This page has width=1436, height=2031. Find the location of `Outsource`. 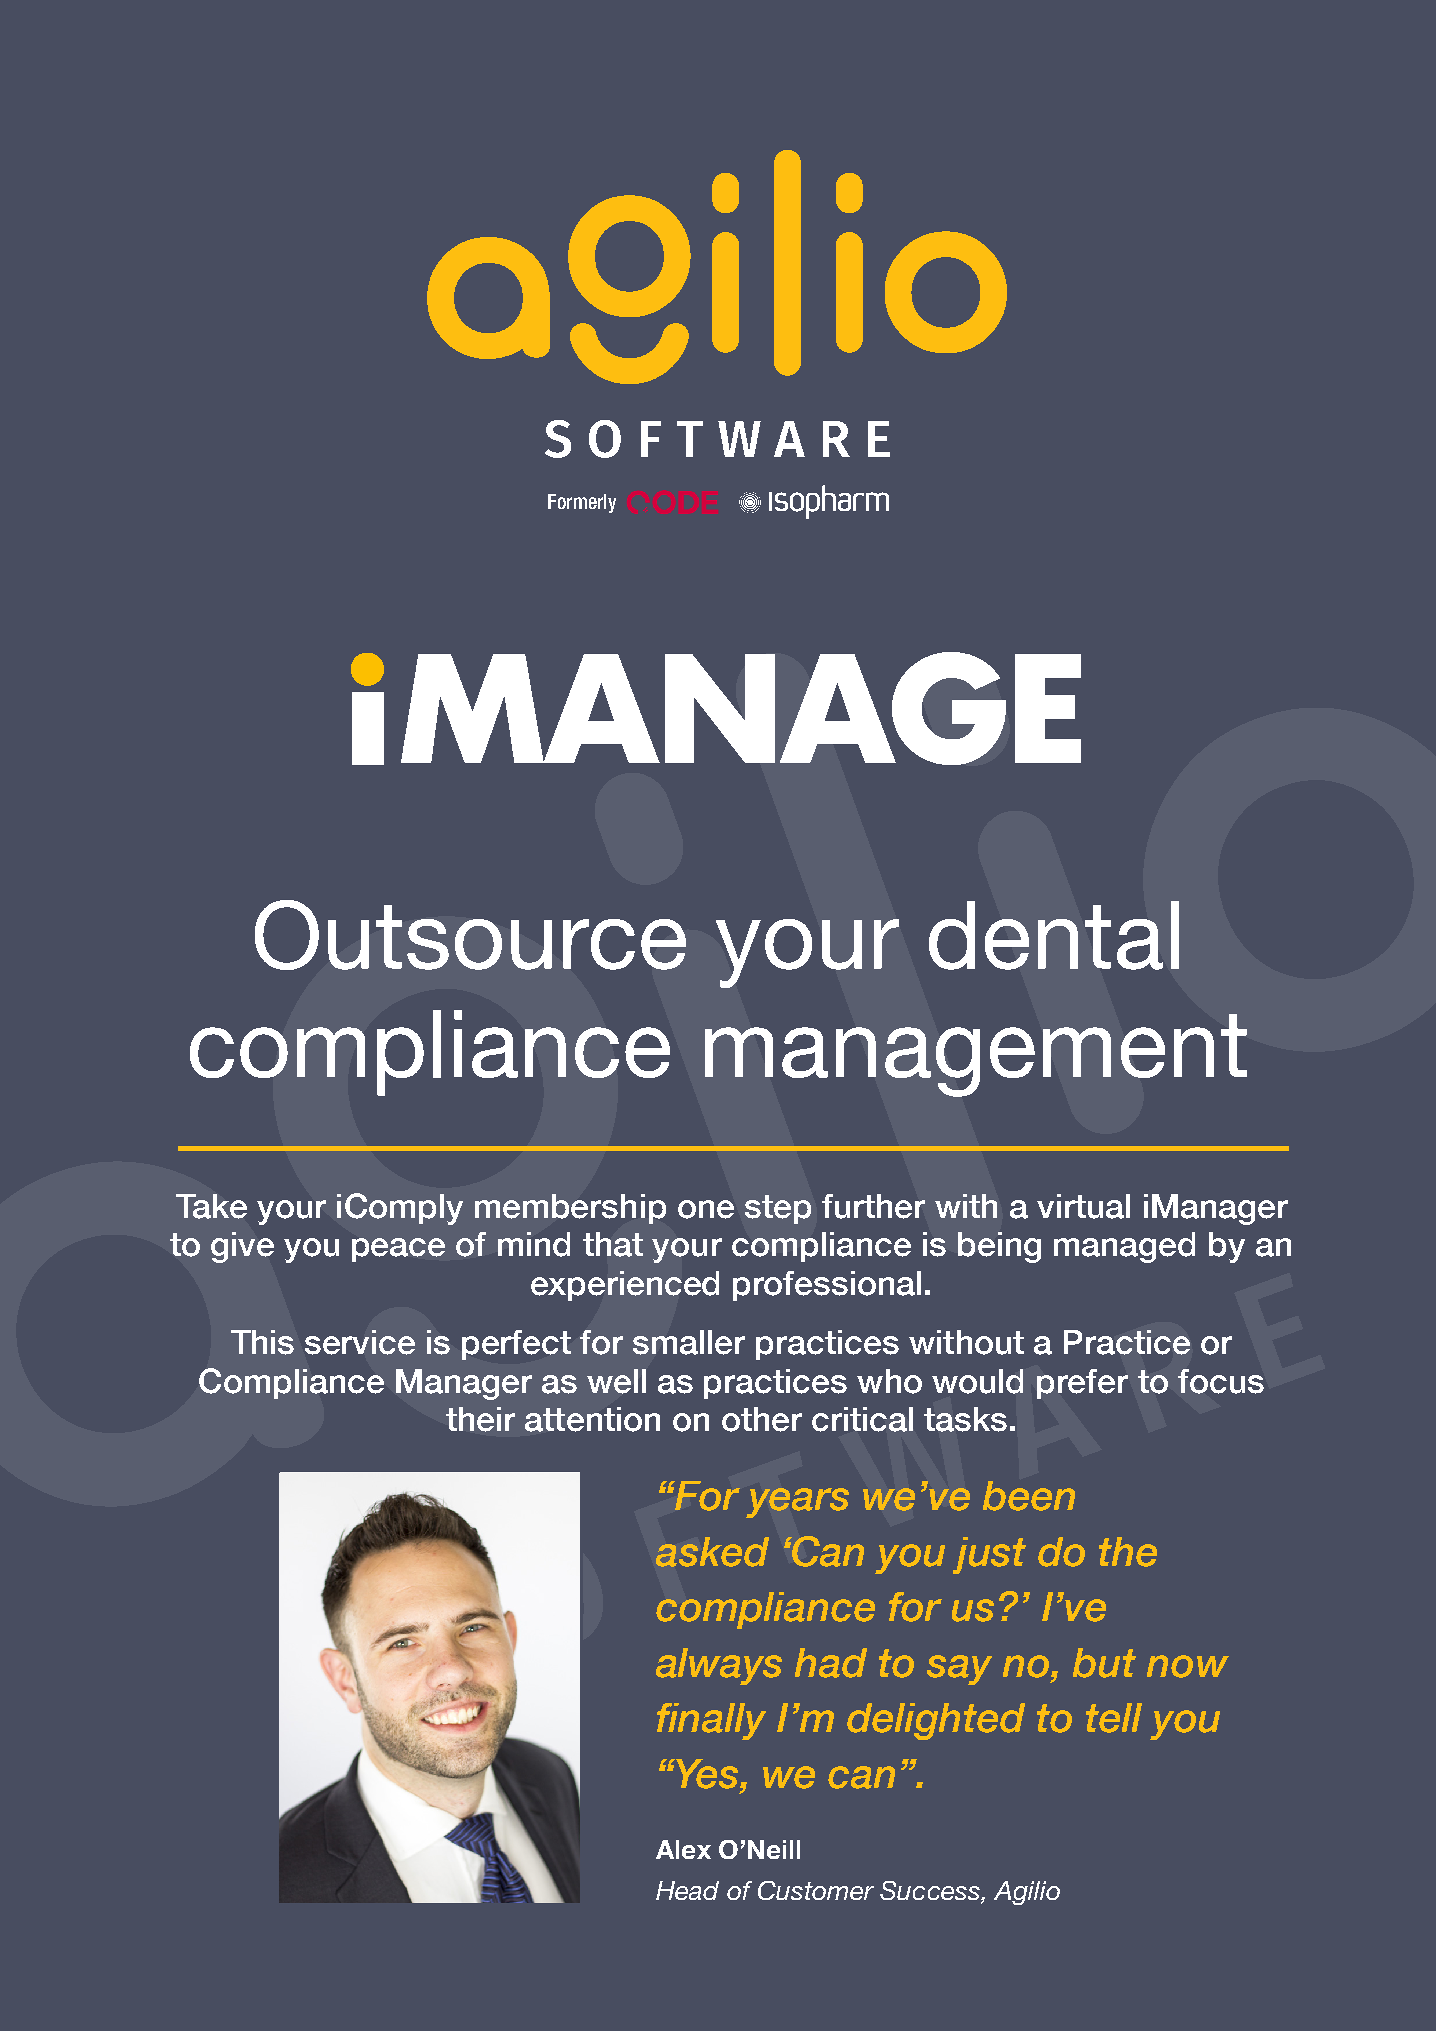

Outsource is located at coordinates (470, 935).
